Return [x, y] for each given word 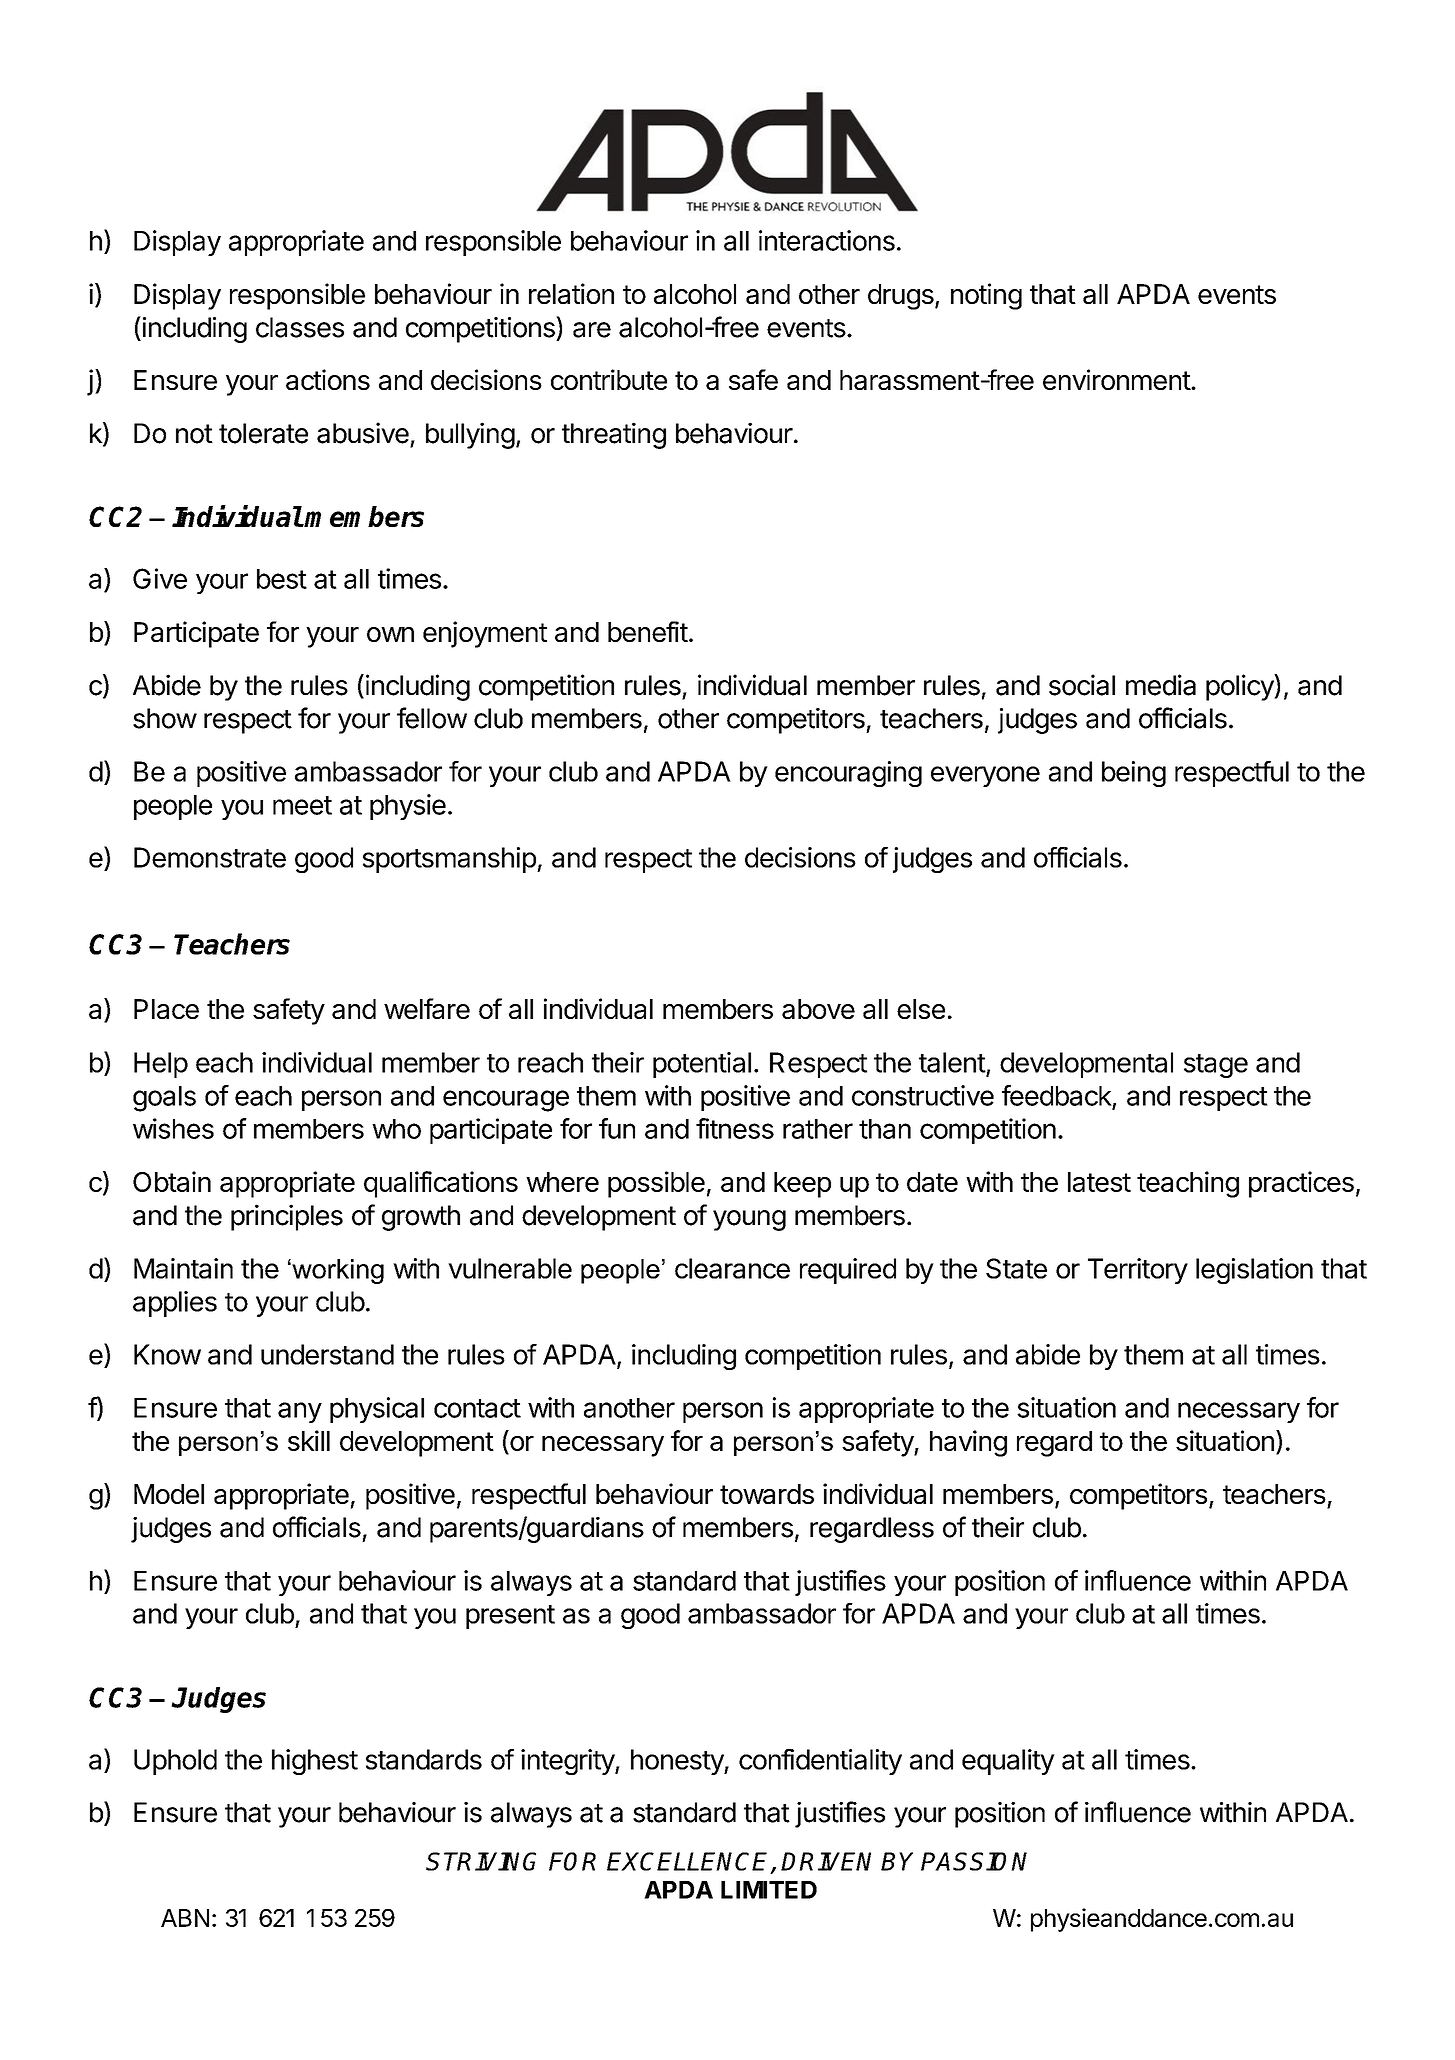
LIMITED [769, 1890]
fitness [735, 1128]
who [396, 1129]
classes [300, 327]
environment [1117, 379]
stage [1216, 1066]
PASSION [974, 1861]
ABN [185, 1918]
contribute [609, 379]
